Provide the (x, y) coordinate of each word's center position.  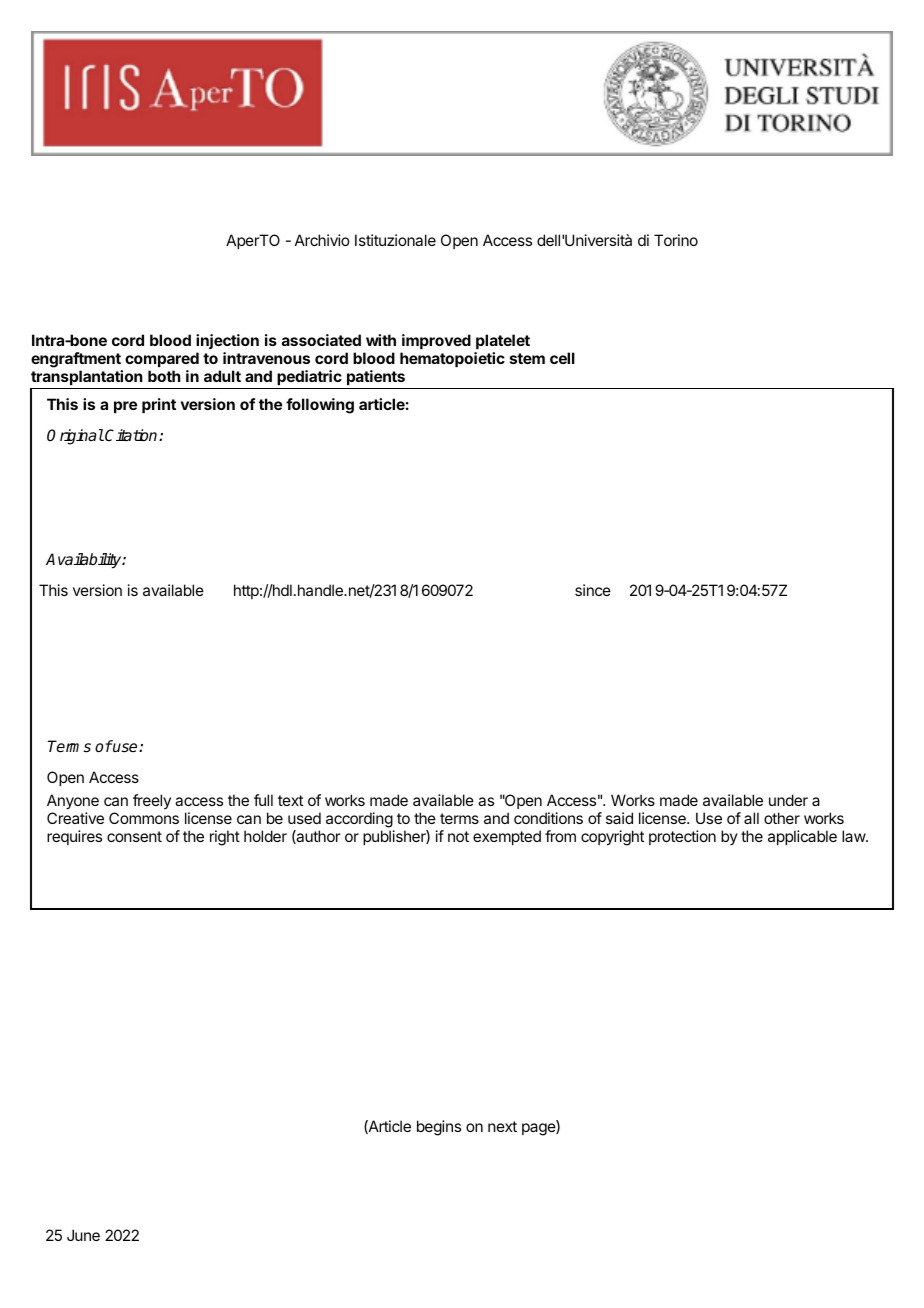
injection (227, 341)
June (83, 1235)
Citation (132, 435)
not (458, 836)
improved (436, 341)
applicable (802, 837)
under (788, 800)
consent (134, 836)
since (593, 590)
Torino (676, 240)
